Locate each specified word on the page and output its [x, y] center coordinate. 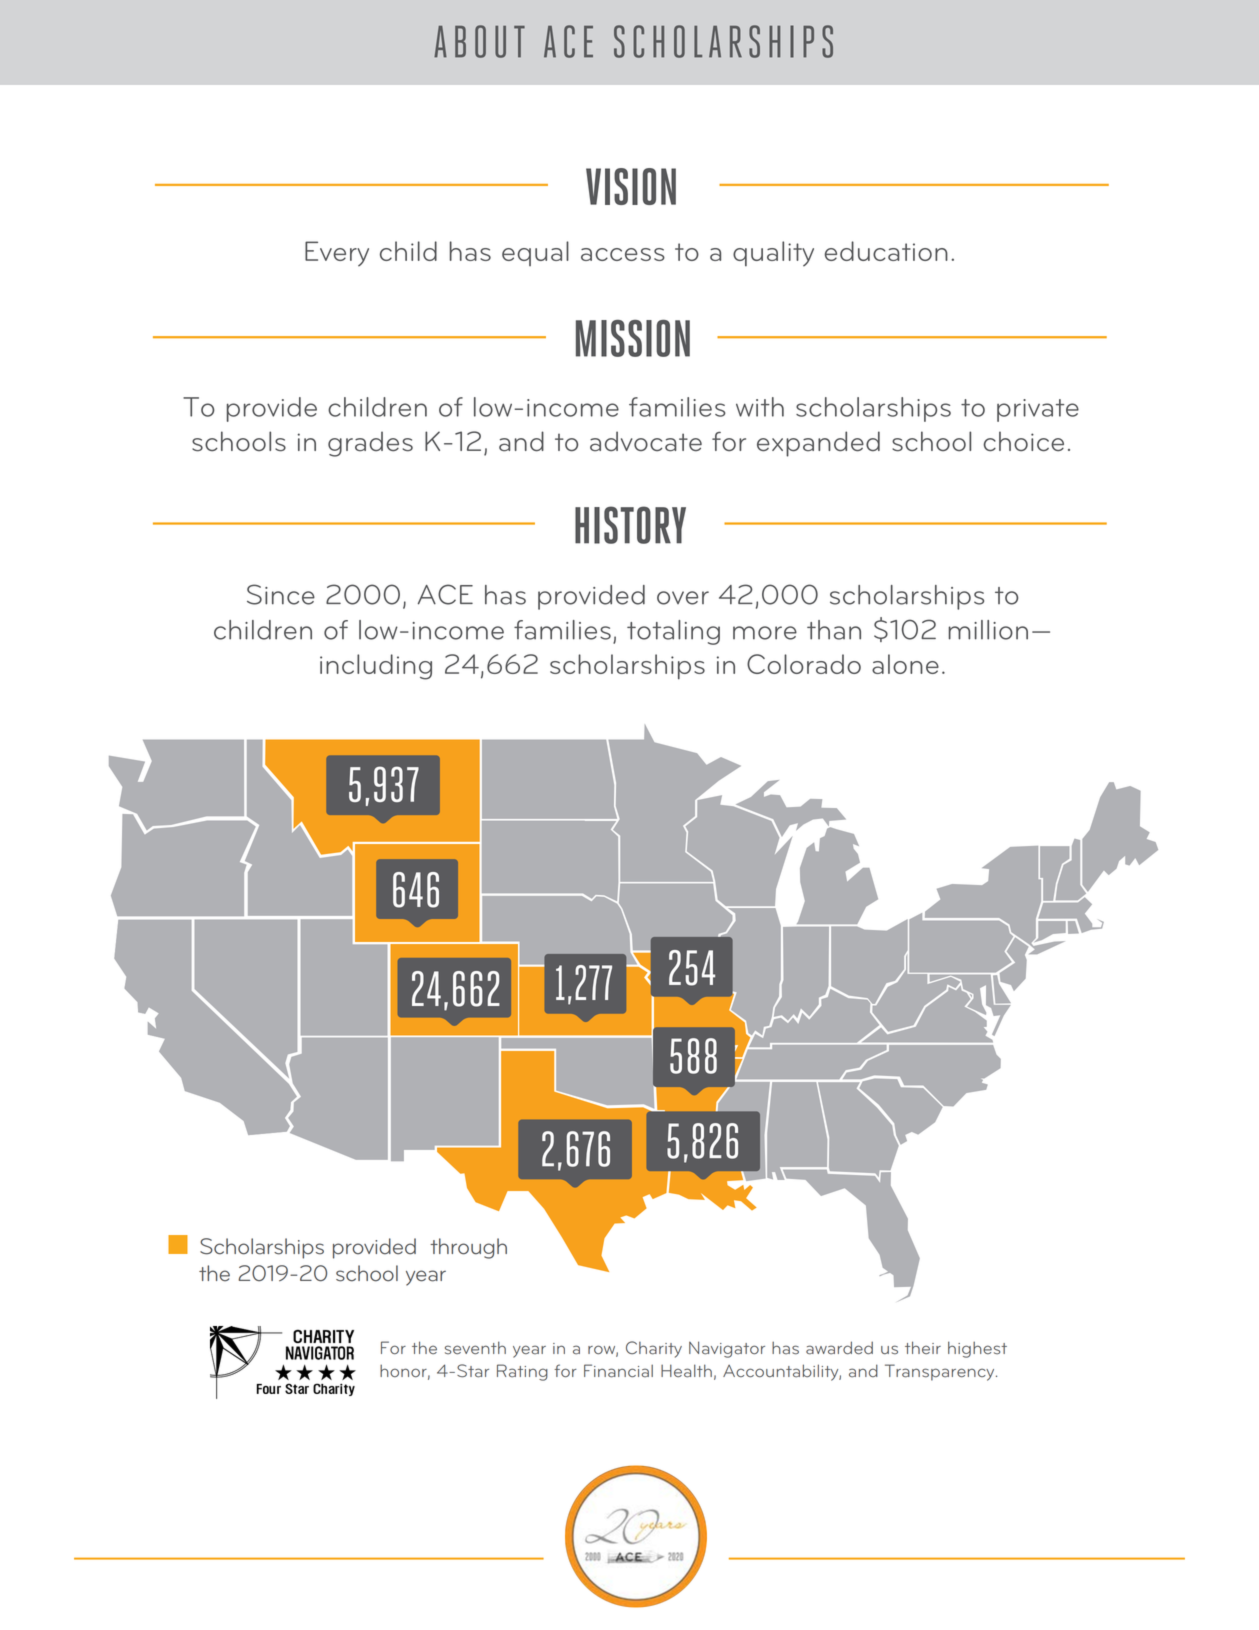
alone [905, 664]
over [683, 598]
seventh [475, 1348]
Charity [654, 1349]
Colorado [804, 664]
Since [281, 594]
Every [337, 254]
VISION [631, 186]
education [886, 251]
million [988, 630]
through [468, 1248]
